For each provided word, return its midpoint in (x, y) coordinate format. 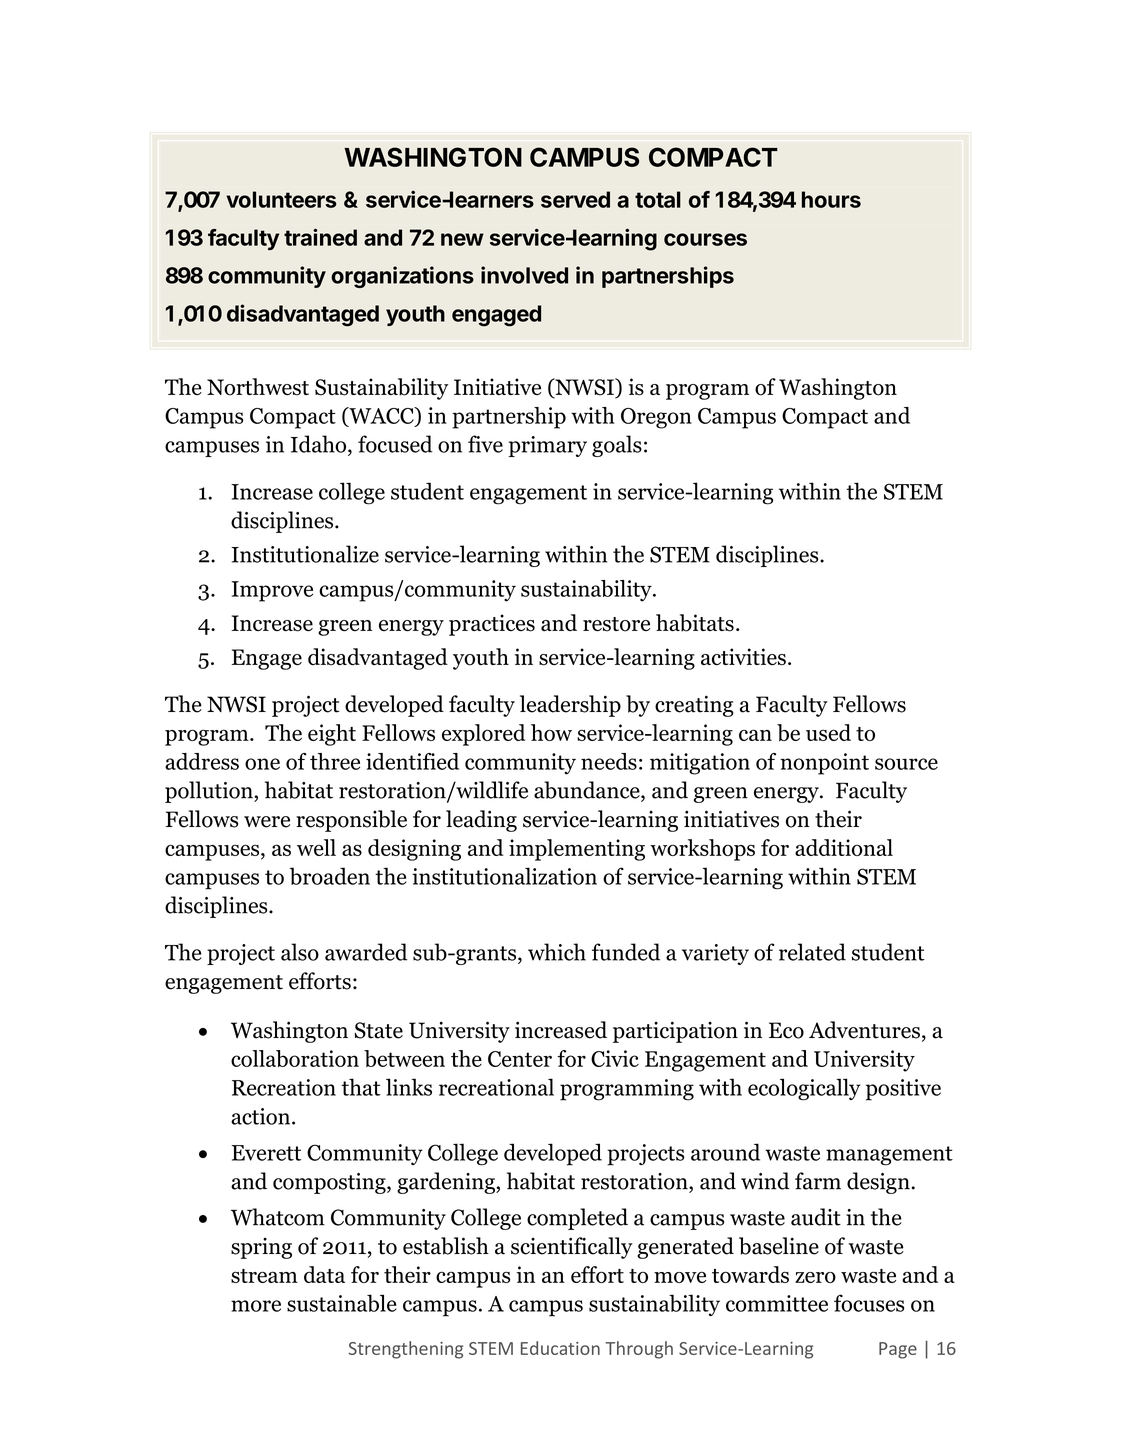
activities (743, 657)
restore (616, 624)
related (812, 952)
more (256, 1306)
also (300, 952)
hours (831, 199)
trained (320, 237)
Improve (272, 591)
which (557, 952)
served (575, 199)
